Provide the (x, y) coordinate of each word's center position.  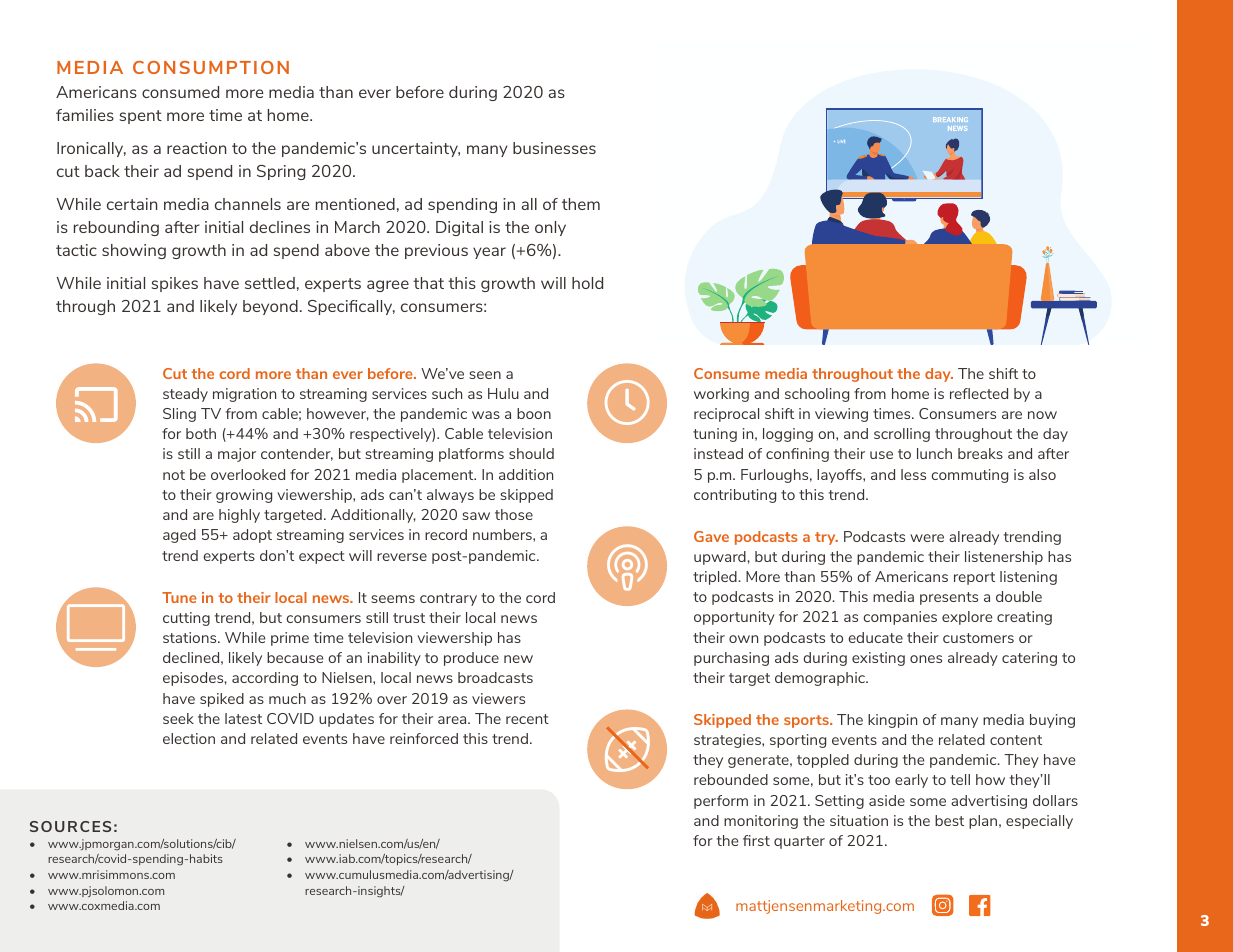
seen (485, 375)
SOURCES (70, 826)
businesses (554, 148)
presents (949, 598)
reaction (196, 148)
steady (185, 395)
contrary (448, 599)
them (581, 204)
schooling (817, 395)
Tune (179, 597)
